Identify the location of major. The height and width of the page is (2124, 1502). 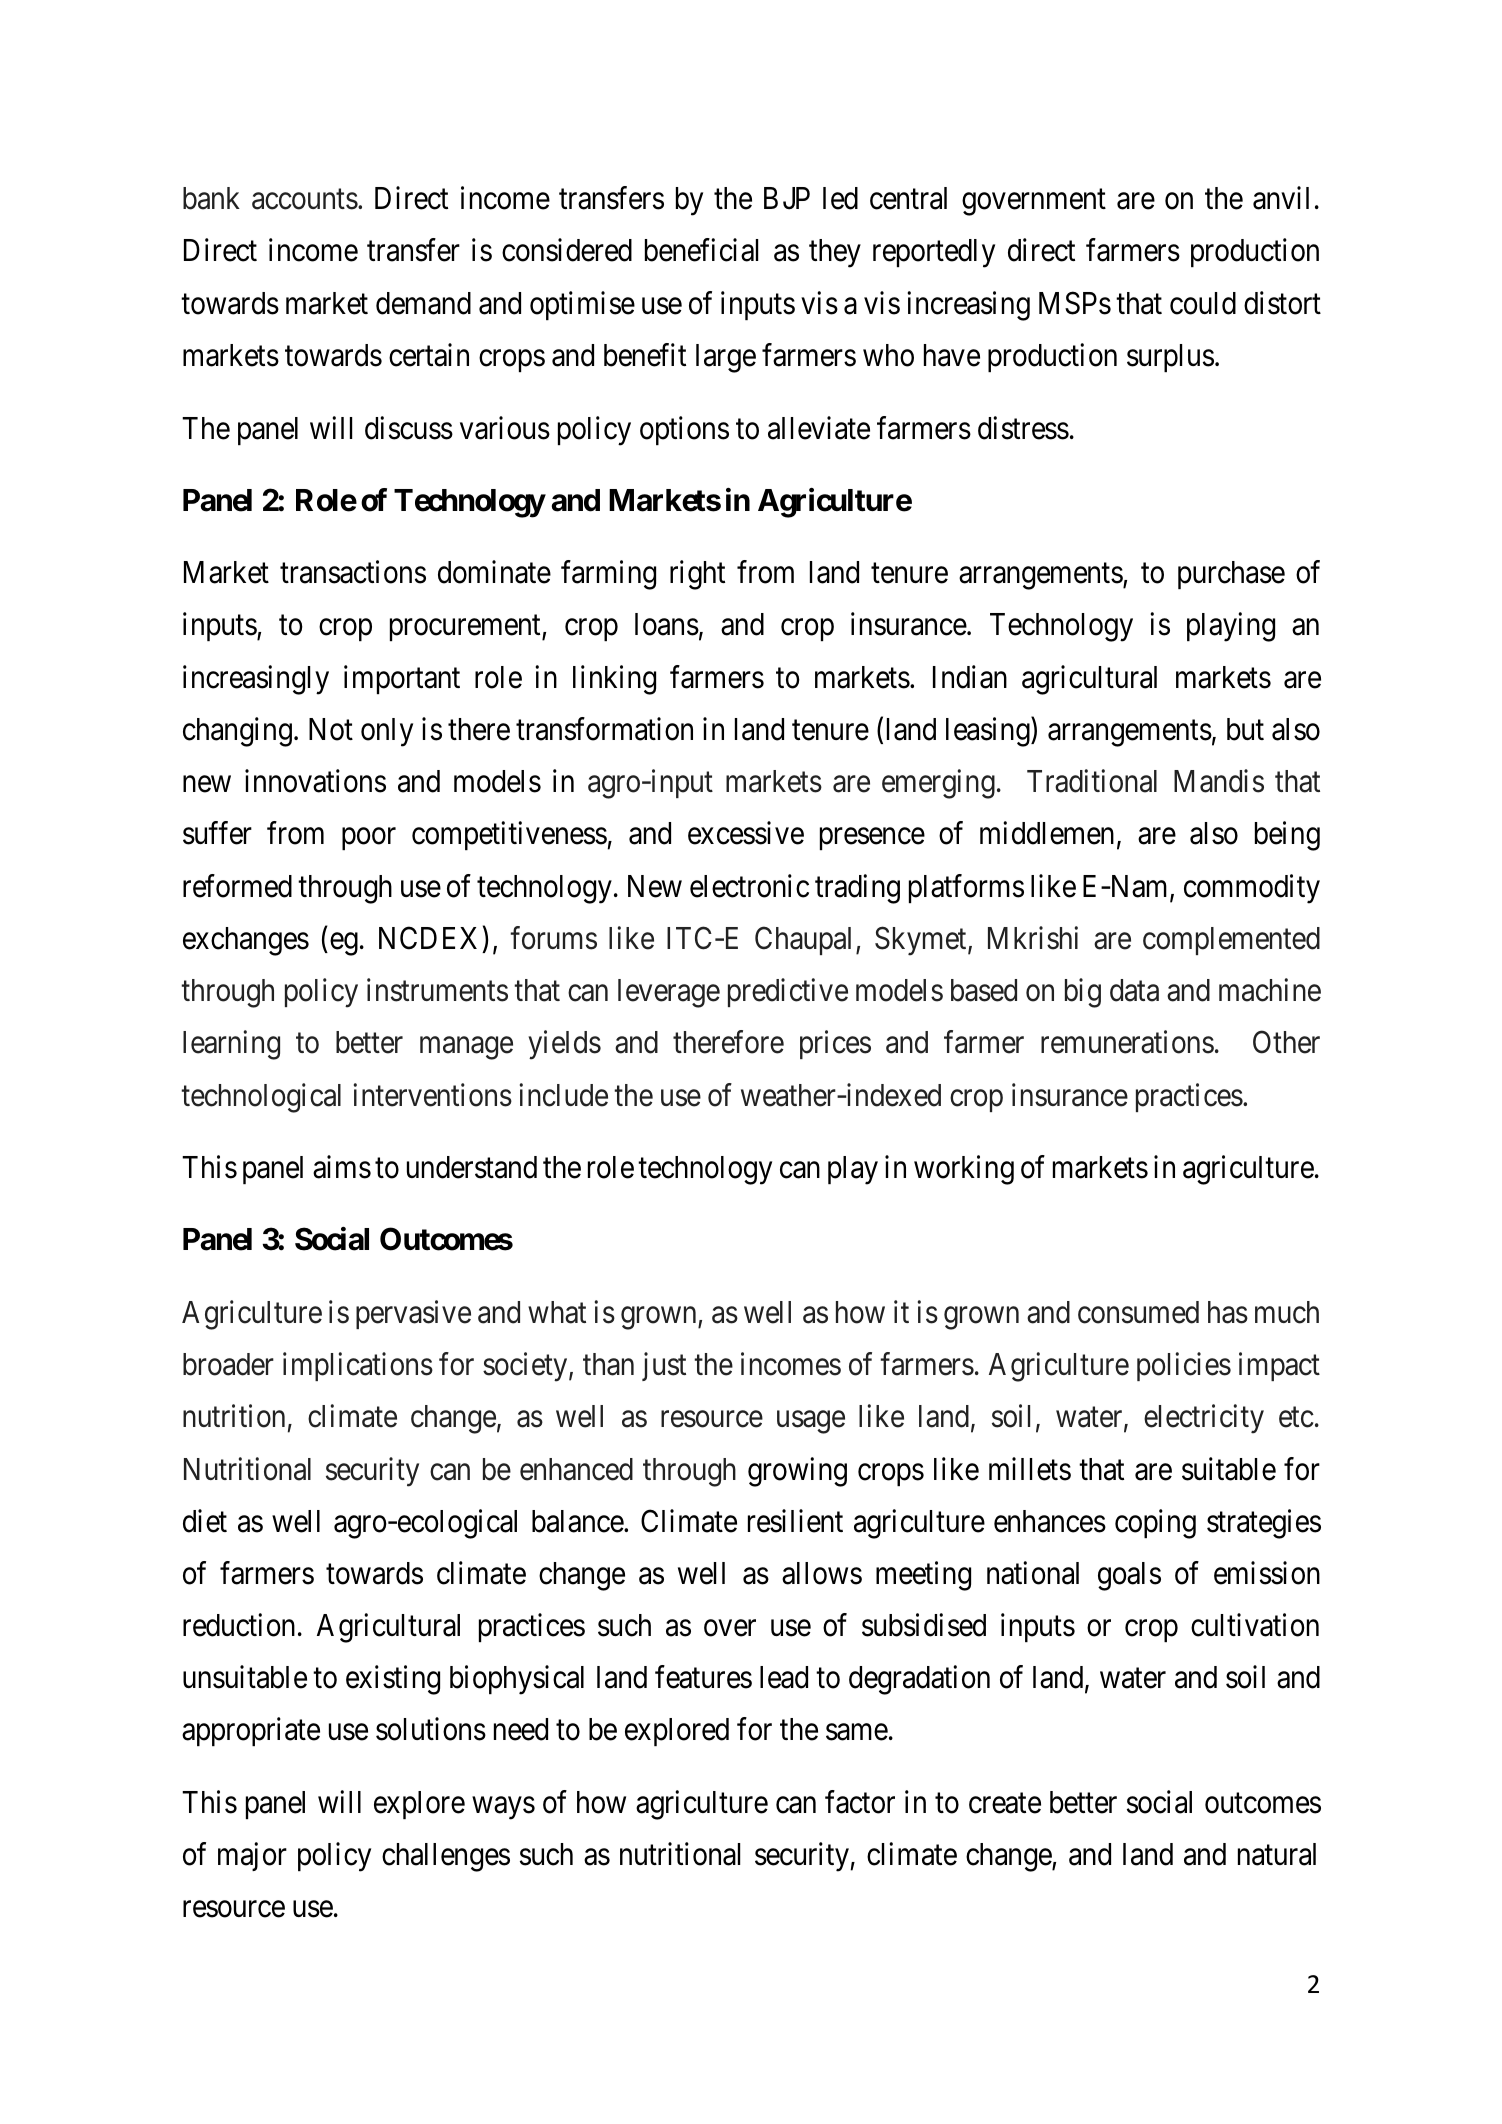
(252, 1857).
